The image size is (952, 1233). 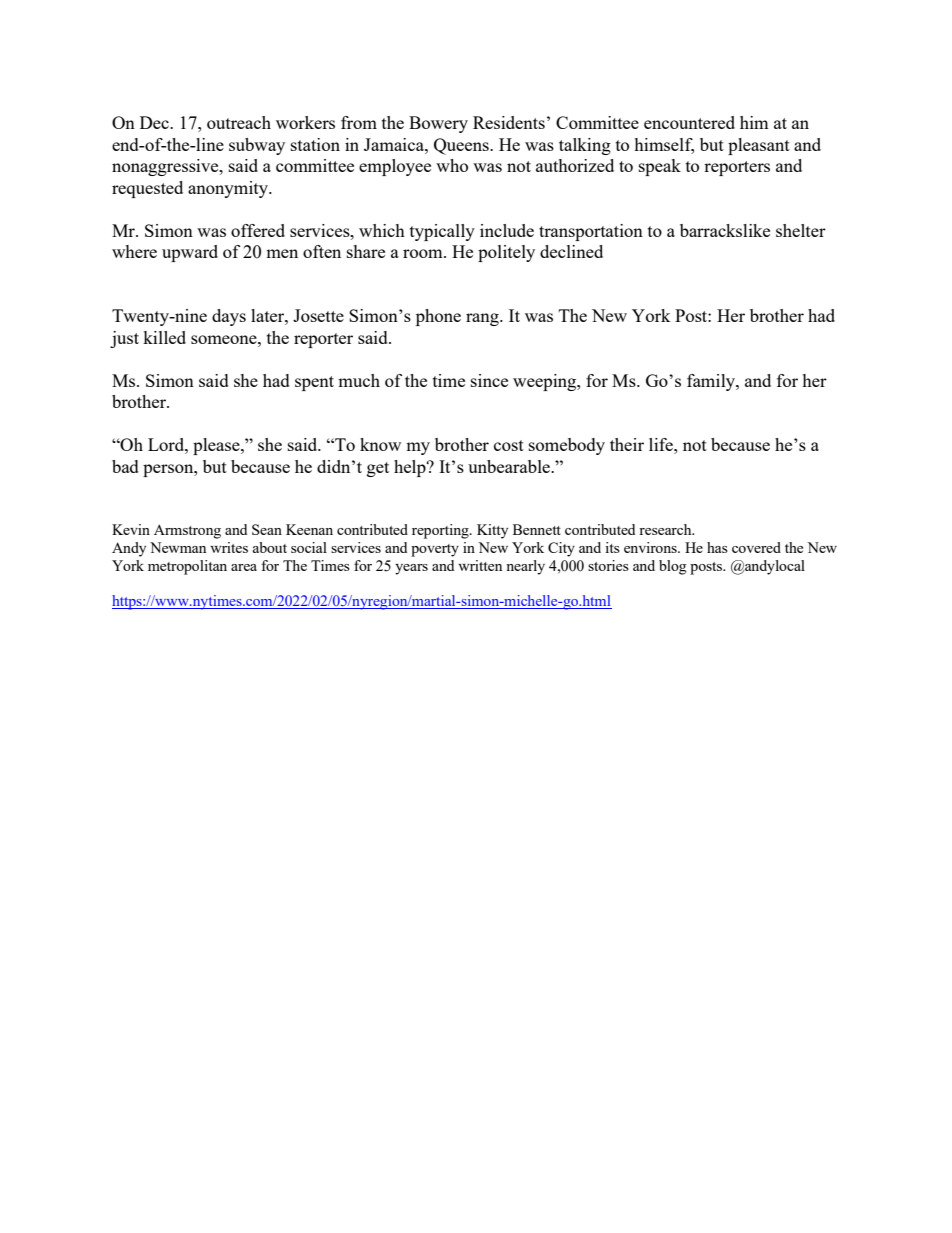 What do you see at coordinates (759, 146) in the document?
I see `pleasant` at bounding box center [759, 146].
